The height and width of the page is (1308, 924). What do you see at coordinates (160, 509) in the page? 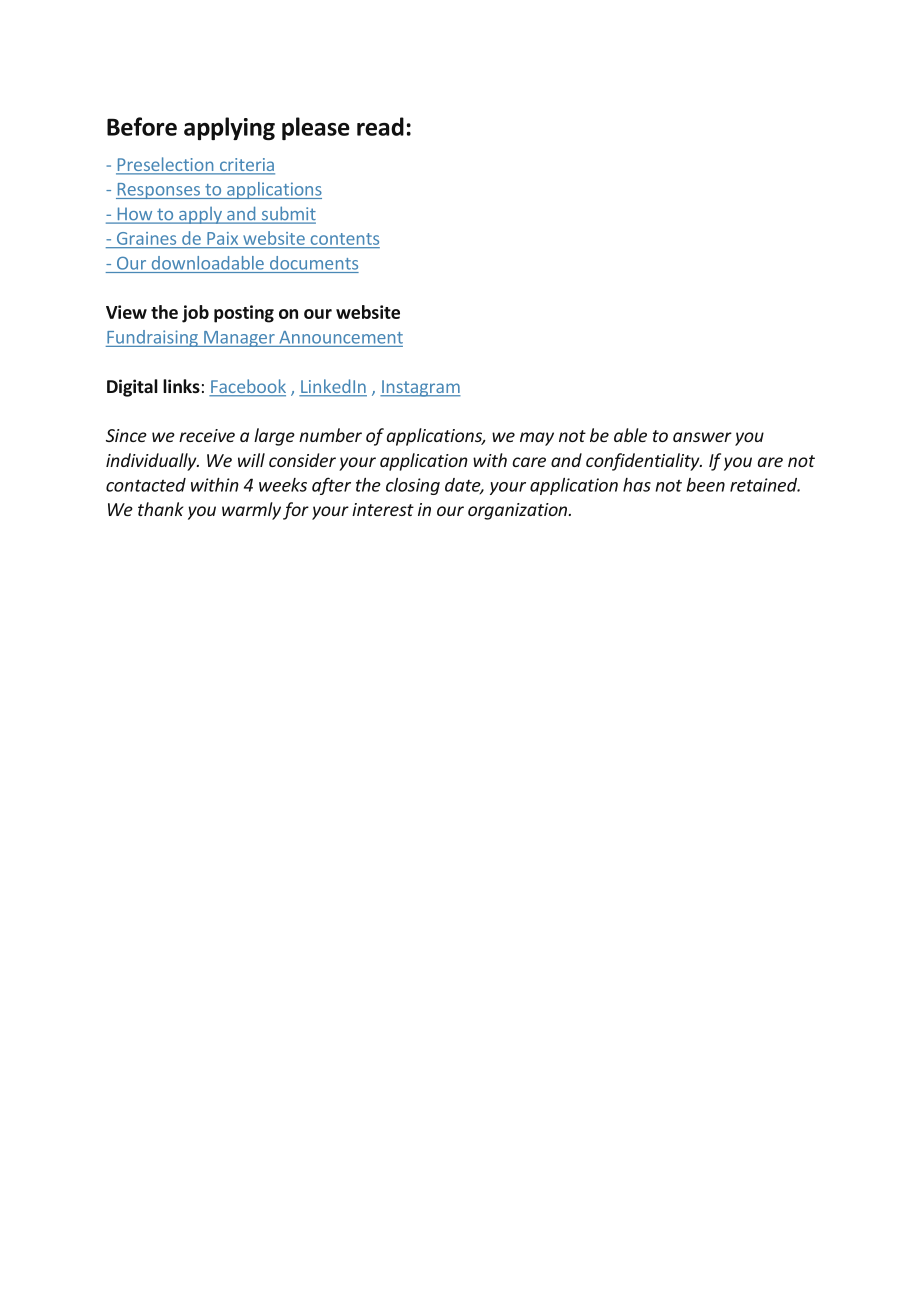
I see `thank` at bounding box center [160, 509].
